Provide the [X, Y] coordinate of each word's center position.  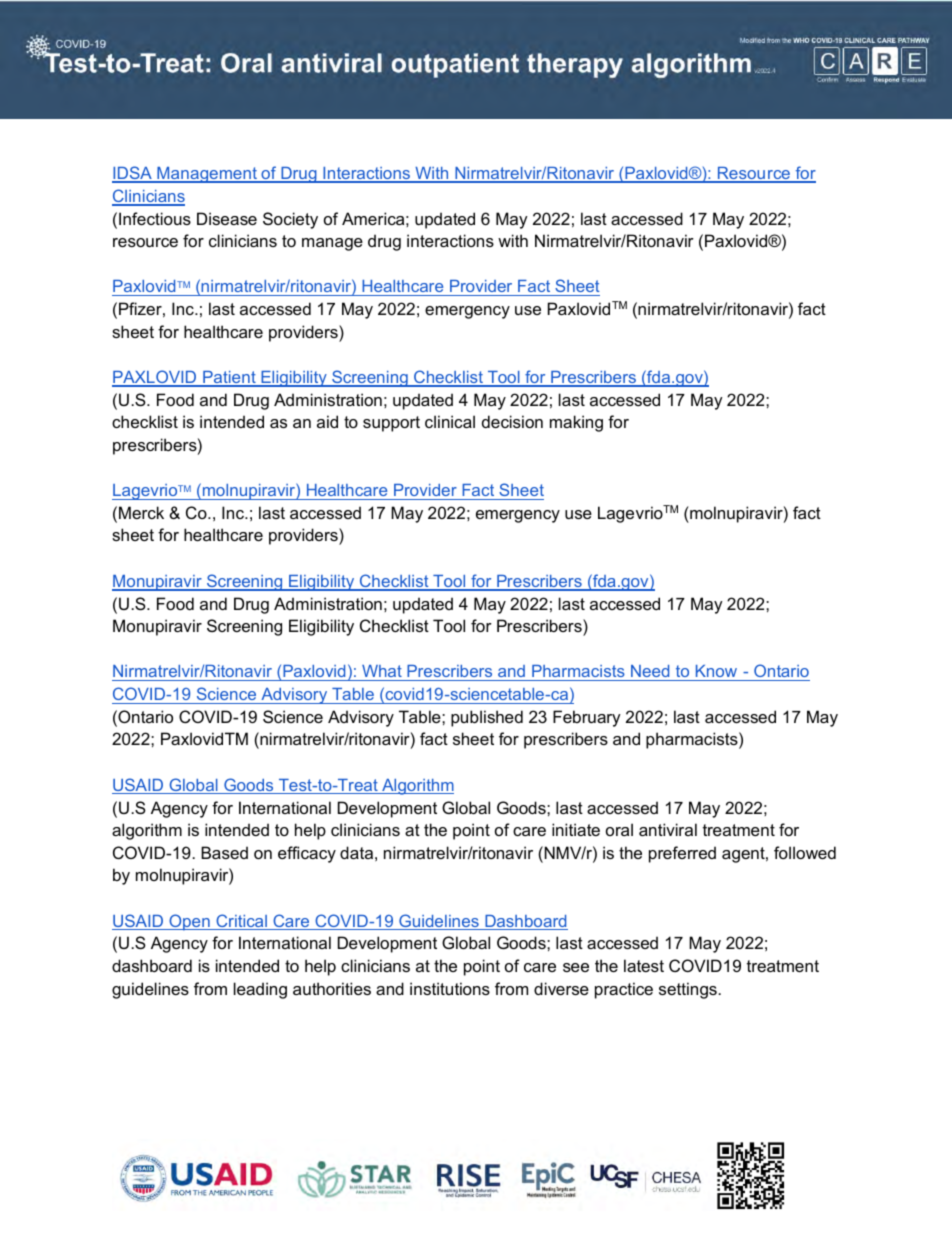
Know [716, 671]
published [487, 718]
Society [290, 220]
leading [260, 990]
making [576, 423]
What [382, 671]
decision [512, 421]
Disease [227, 218]
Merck [141, 512]
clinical [450, 421]
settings [688, 990]
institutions [450, 988]
